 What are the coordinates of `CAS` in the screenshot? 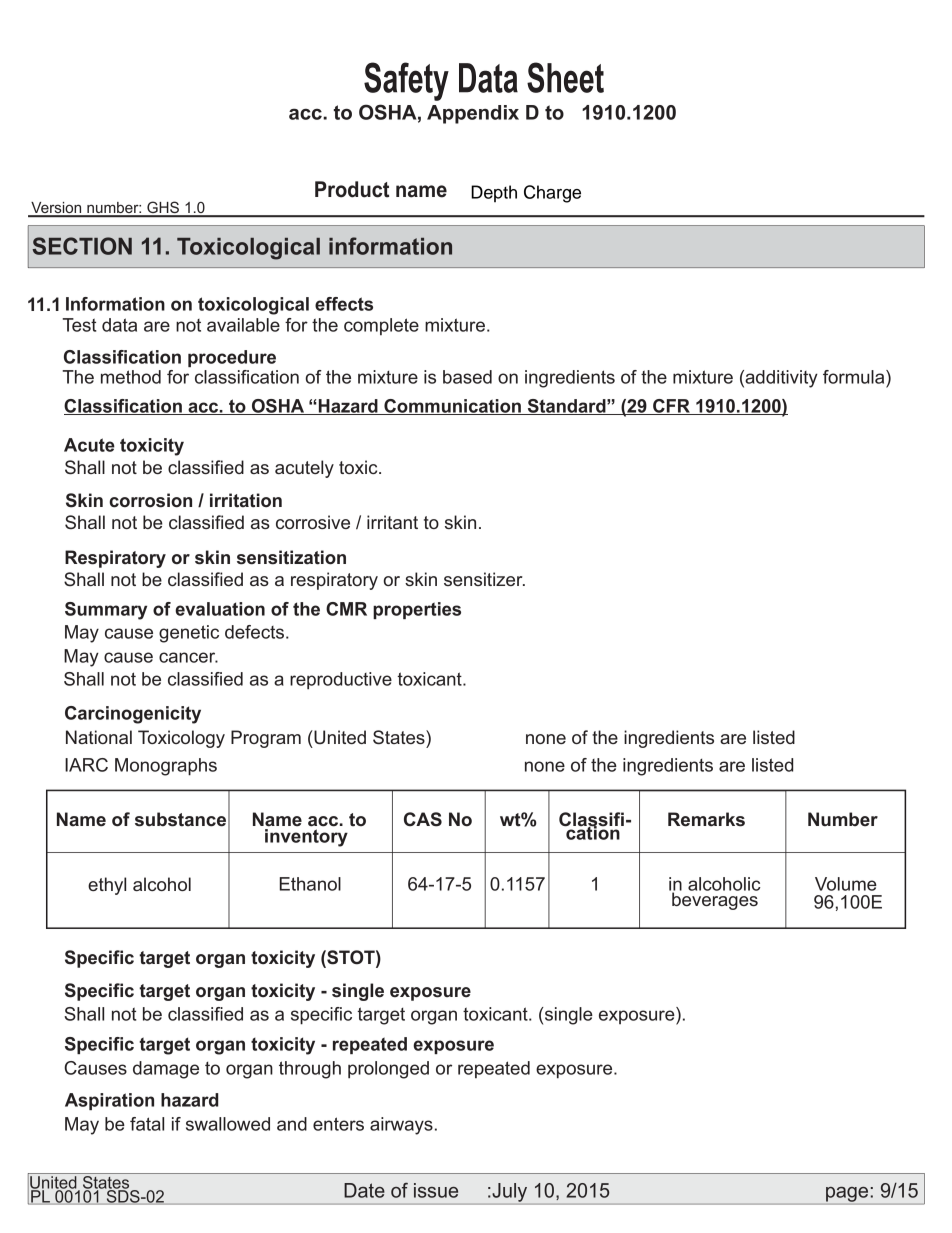 It's located at (423, 819).
